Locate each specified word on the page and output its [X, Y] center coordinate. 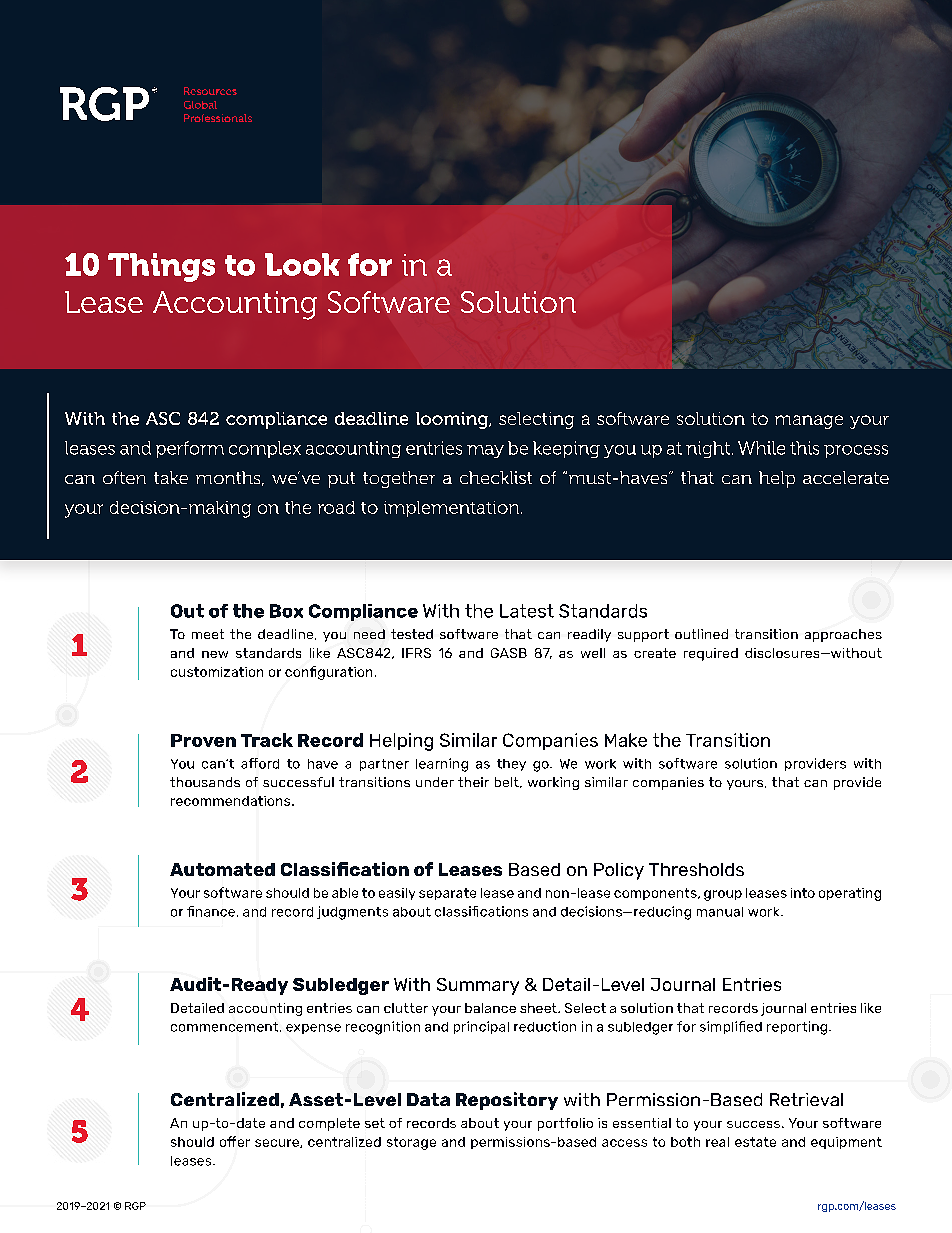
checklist [496, 477]
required [711, 654]
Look [302, 264]
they [511, 765]
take [171, 477]
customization [217, 672]
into [803, 893]
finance [211, 911]
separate [447, 894]
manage [809, 422]
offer [235, 1141]
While [761, 448]
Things [161, 267]
